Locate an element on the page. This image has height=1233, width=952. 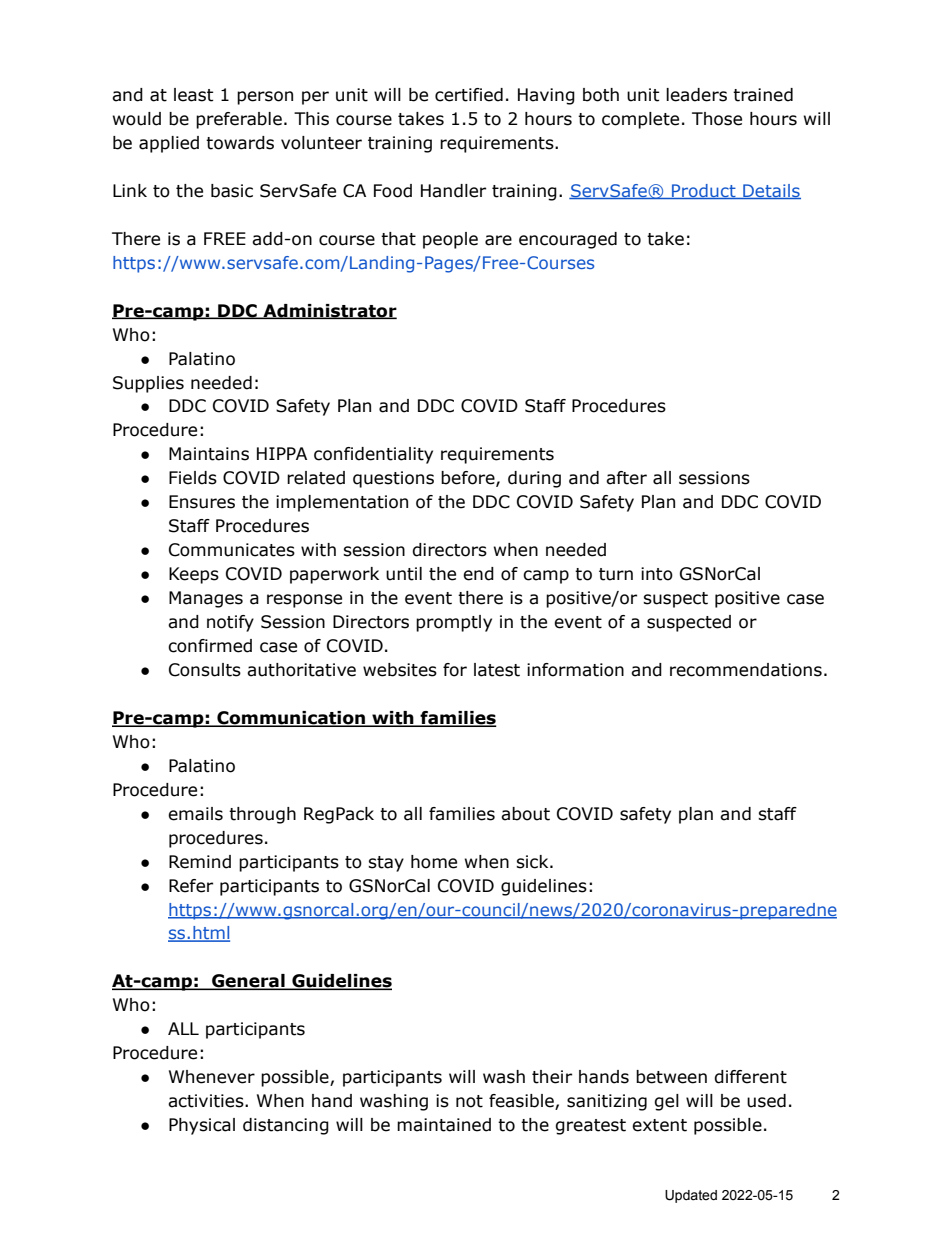
confirmed is located at coordinates (210, 646).
